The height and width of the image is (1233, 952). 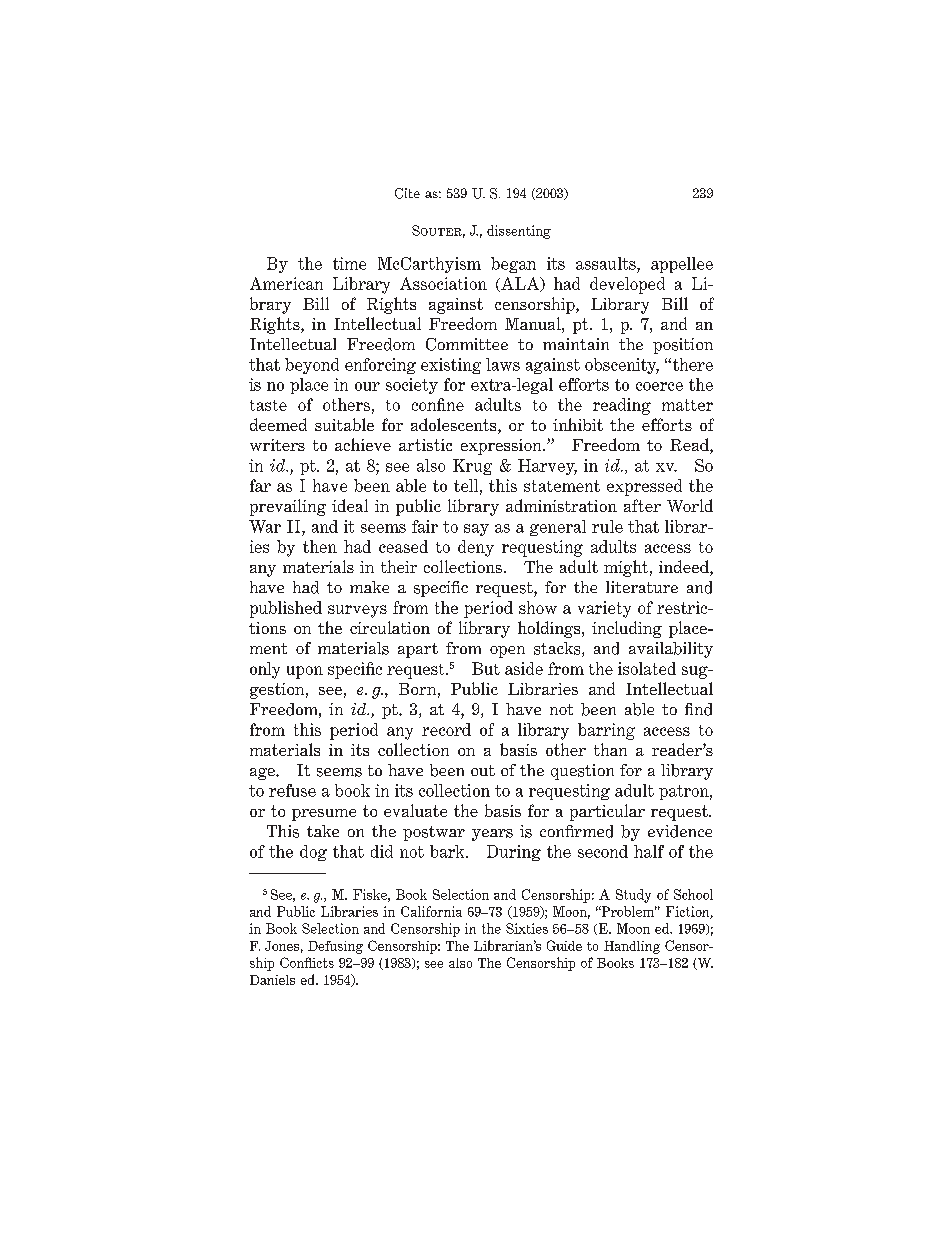 I want to click on Defusing, so click(x=335, y=947).
